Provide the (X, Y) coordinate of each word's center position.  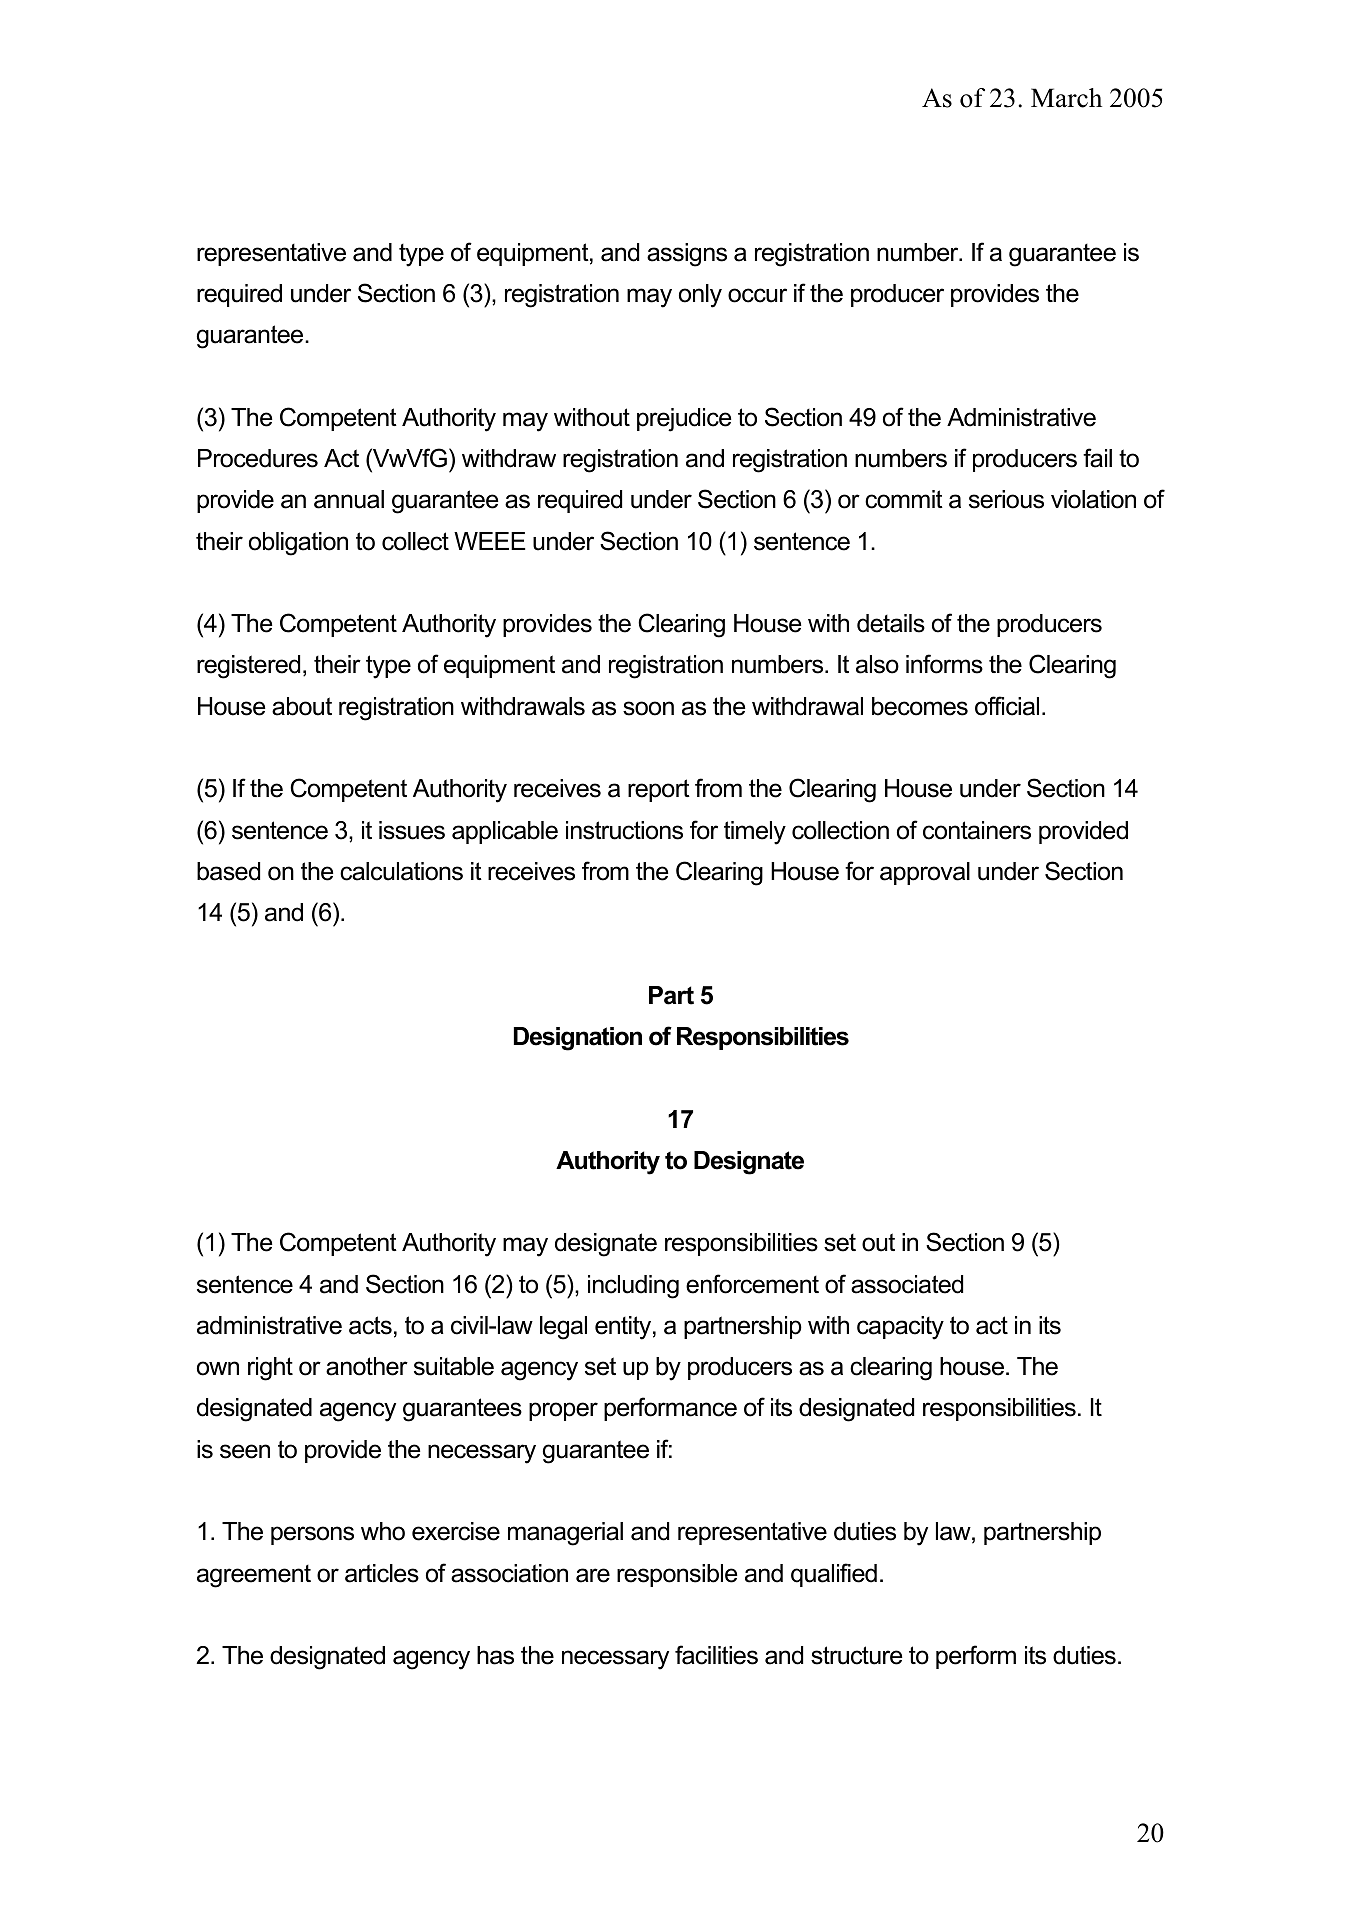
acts (370, 1325)
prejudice (684, 420)
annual (349, 499)
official (1007, 706)
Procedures (258, 458)
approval (925, 873)
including (633, 1287)
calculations (401, 871)
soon (648, 708)
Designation (578, 1039)
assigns (687, 255)
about (302, 706)
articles (382, 1573)
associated (907, 1284)
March (1066, 98)
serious (1006, 499)
